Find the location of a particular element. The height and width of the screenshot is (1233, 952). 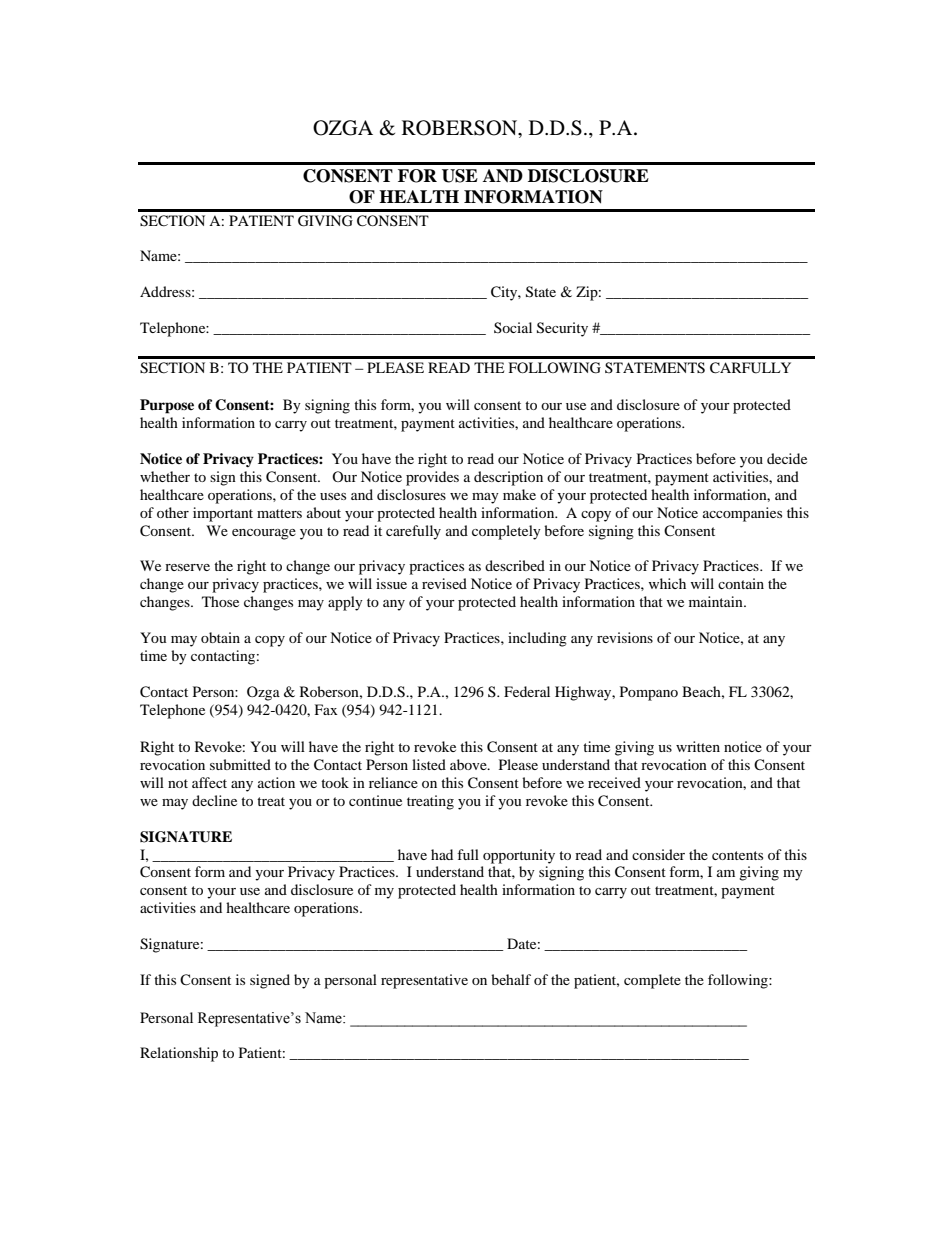

Security is located at coordinates (562, 329).
